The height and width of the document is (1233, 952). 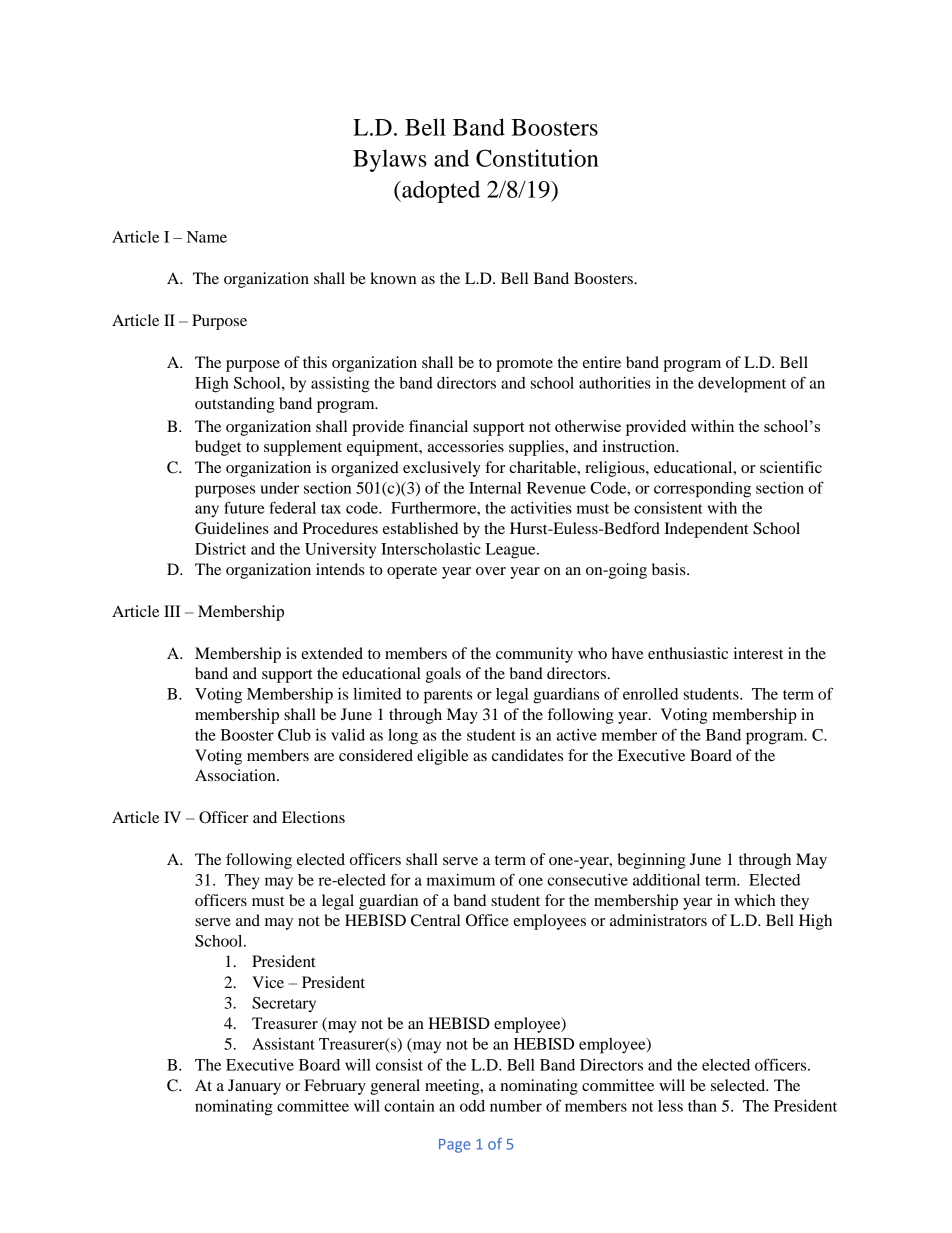 What do you see at coordinates (702, 1106) in the document?
I see `than` at bounding box center [702, 1106].
